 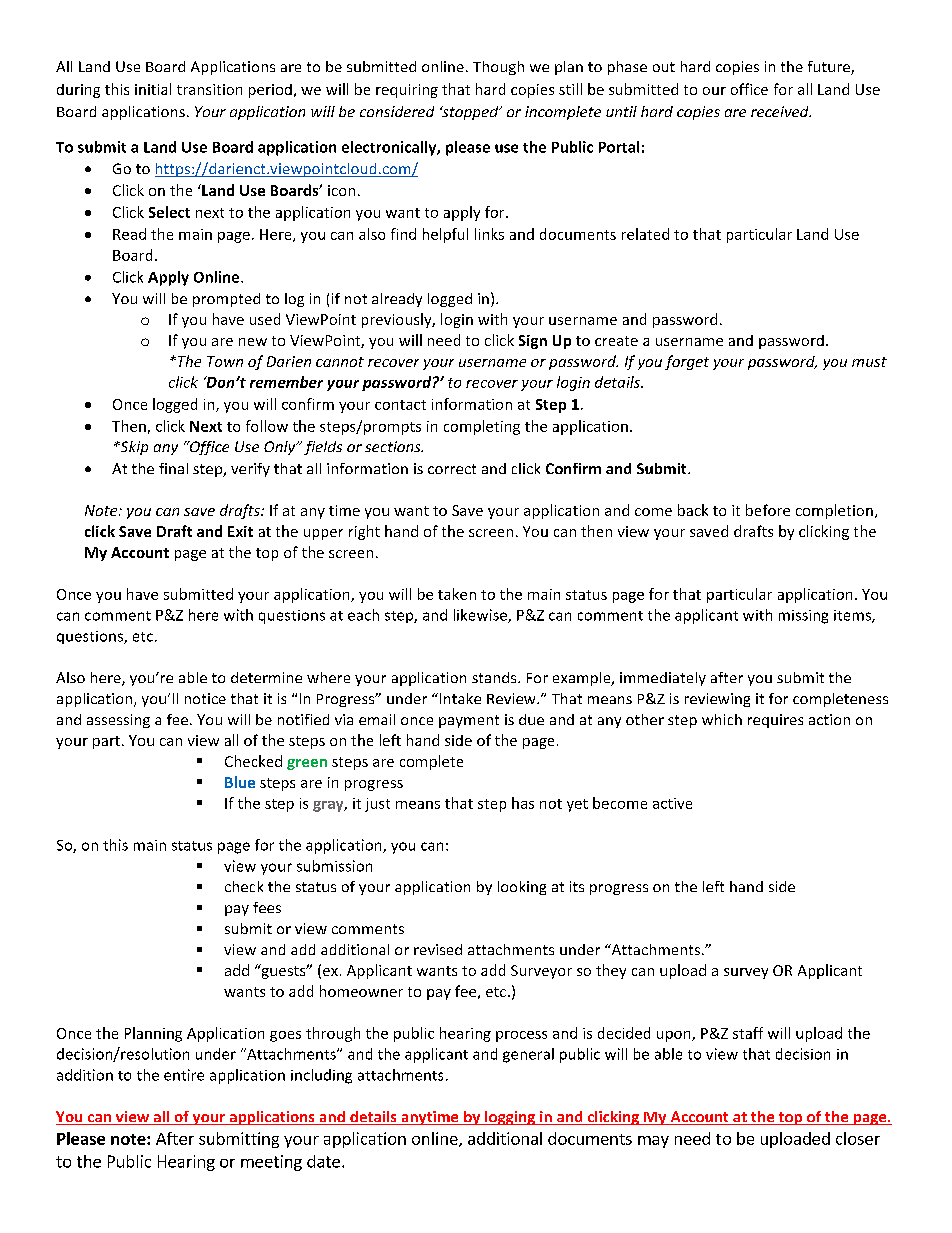 I want to click on initial, so click(x=153, y=89).
